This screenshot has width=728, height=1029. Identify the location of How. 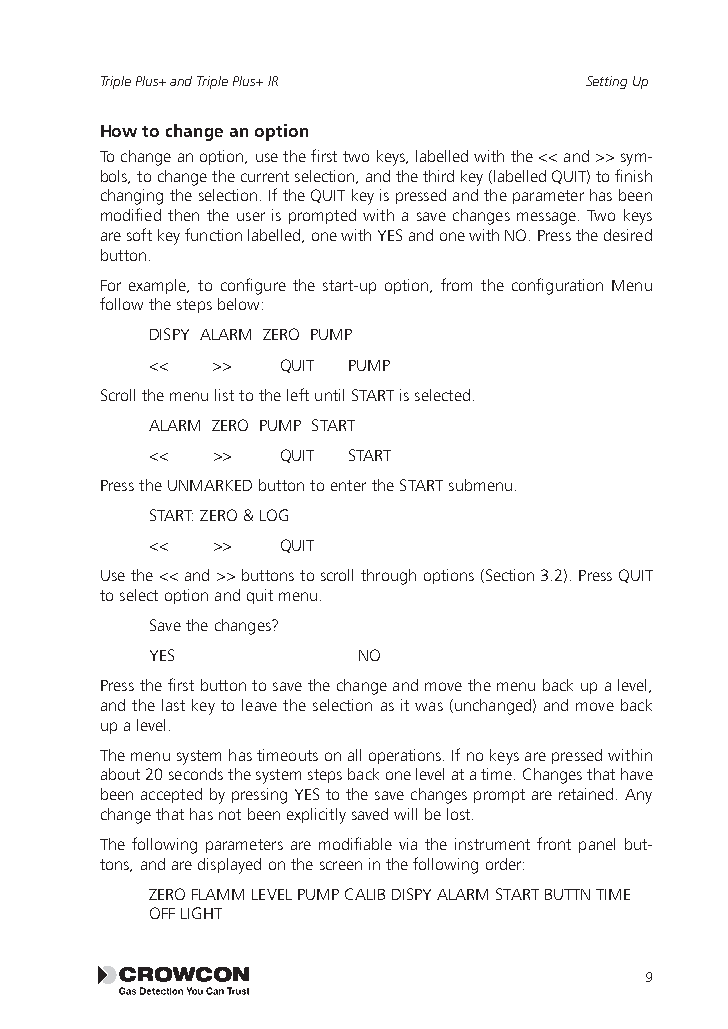
(119, 131).
